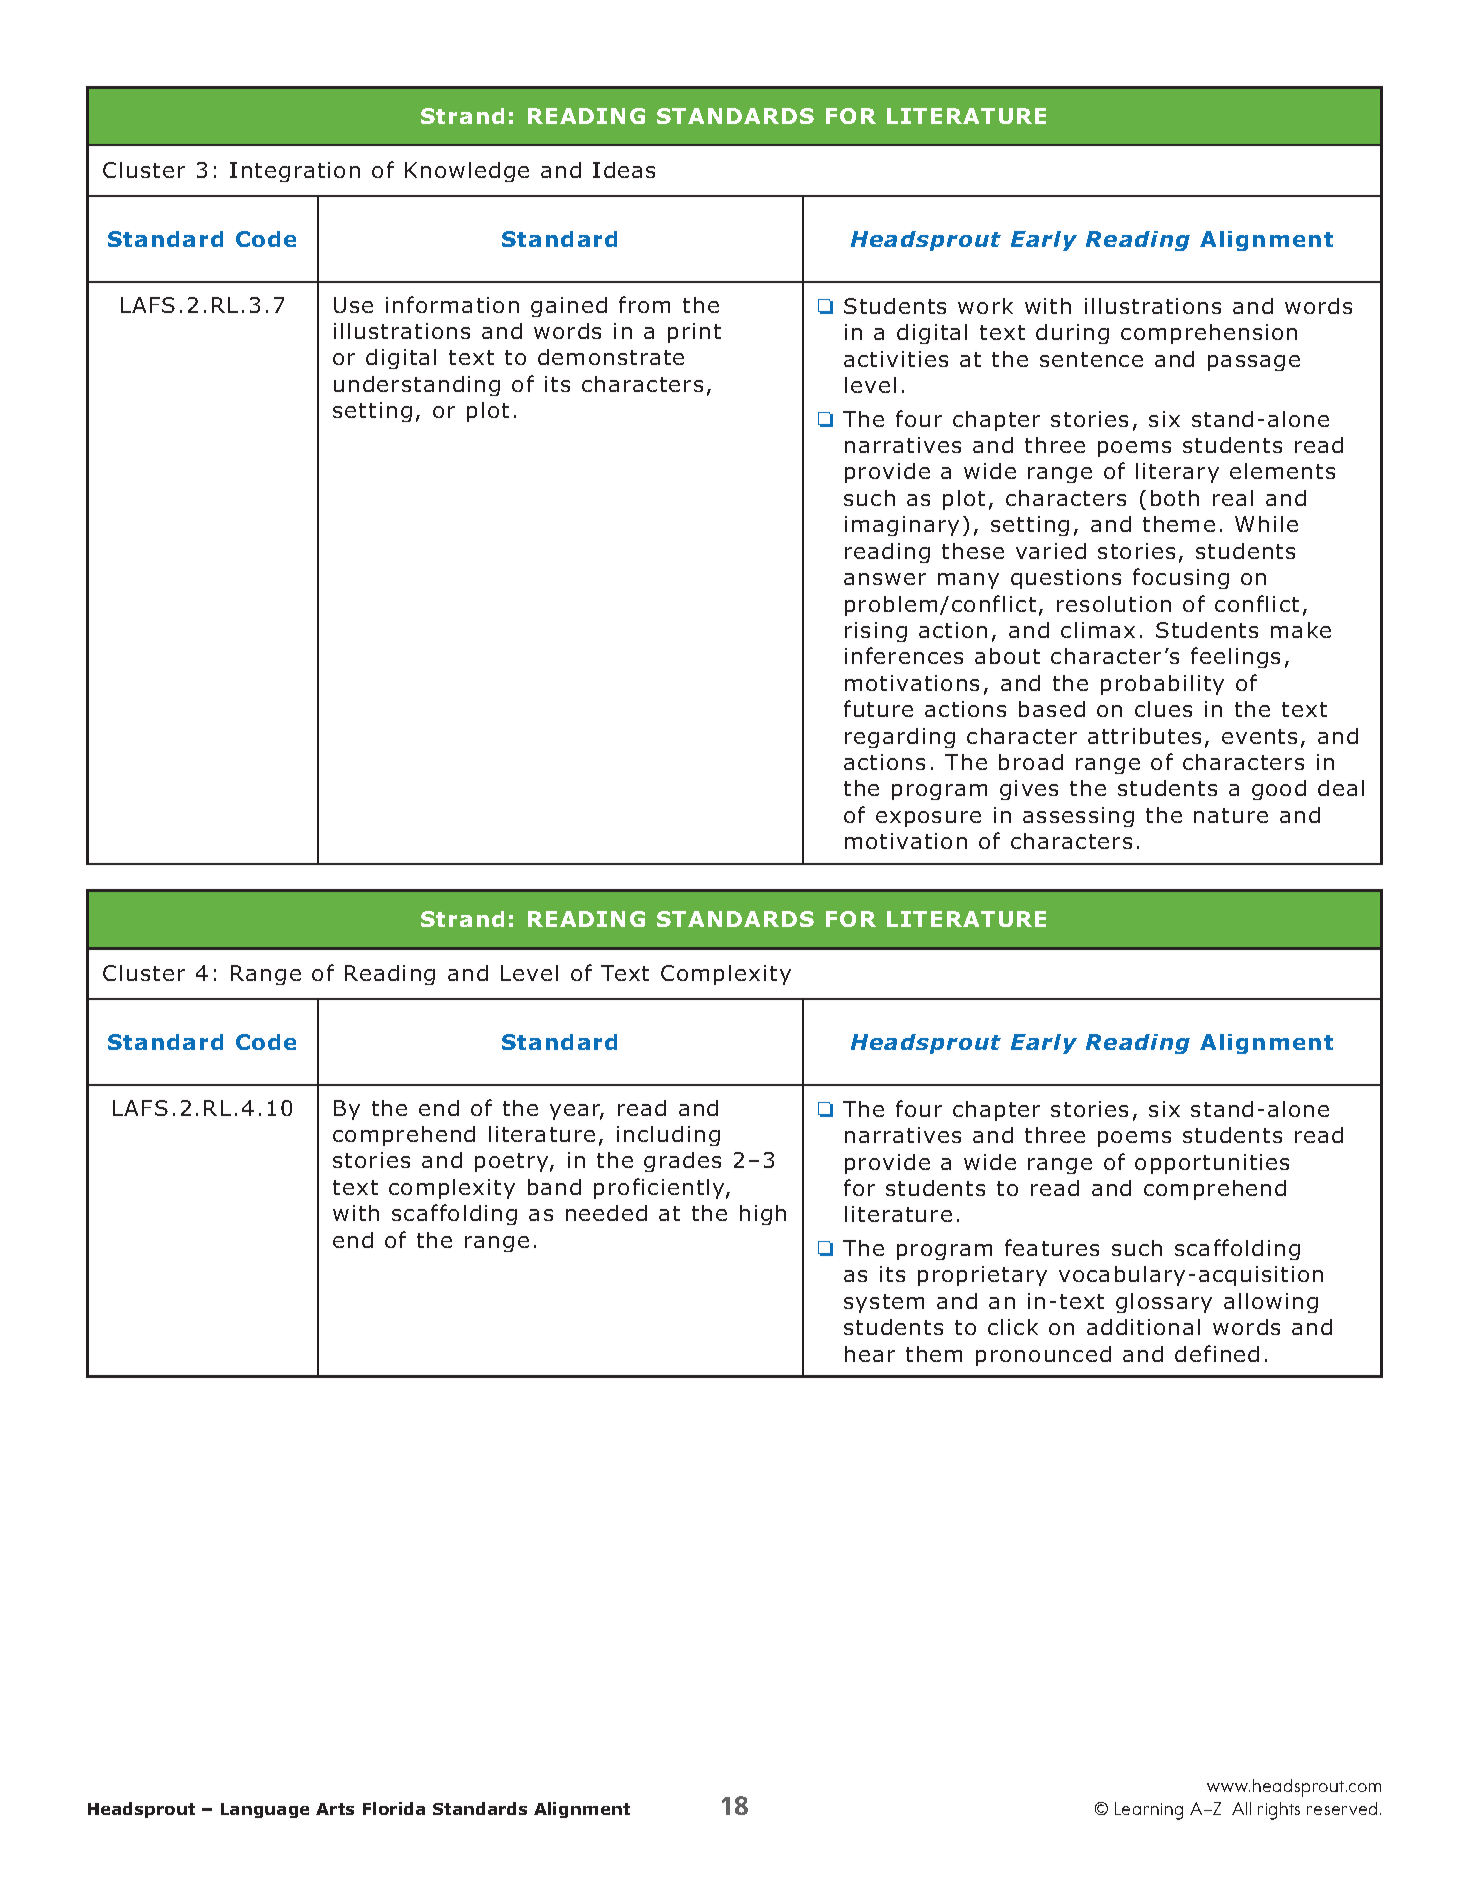 Image resolution: width=1469 pixels, height=1902 pixels. What do you see at coordinates (668, 1136) in the screenshot?
I see `including` at bounding box center [668, 1136].
